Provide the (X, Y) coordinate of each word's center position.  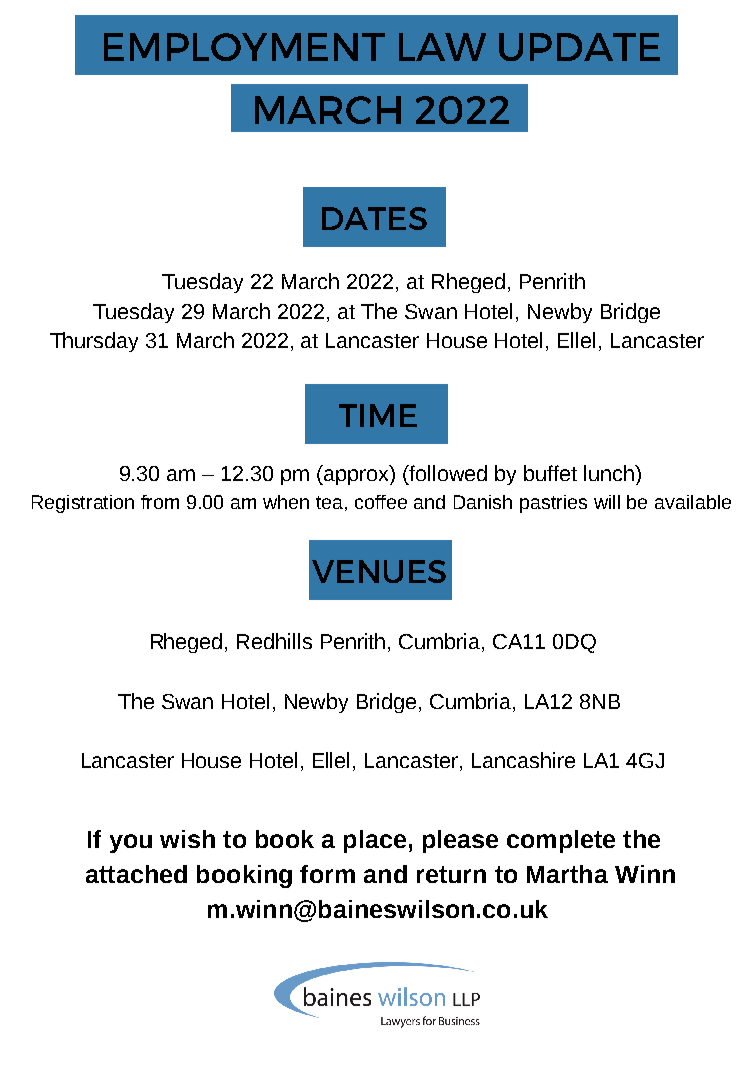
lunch (610, 473)
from (160, 502)
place (375, 841)
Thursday (94, 342)
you (131, 843)
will (607, 502)
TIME (378, 415)
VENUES (379, 571)
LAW (442, 47)
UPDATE (579, 47)
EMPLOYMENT (244, 47)
